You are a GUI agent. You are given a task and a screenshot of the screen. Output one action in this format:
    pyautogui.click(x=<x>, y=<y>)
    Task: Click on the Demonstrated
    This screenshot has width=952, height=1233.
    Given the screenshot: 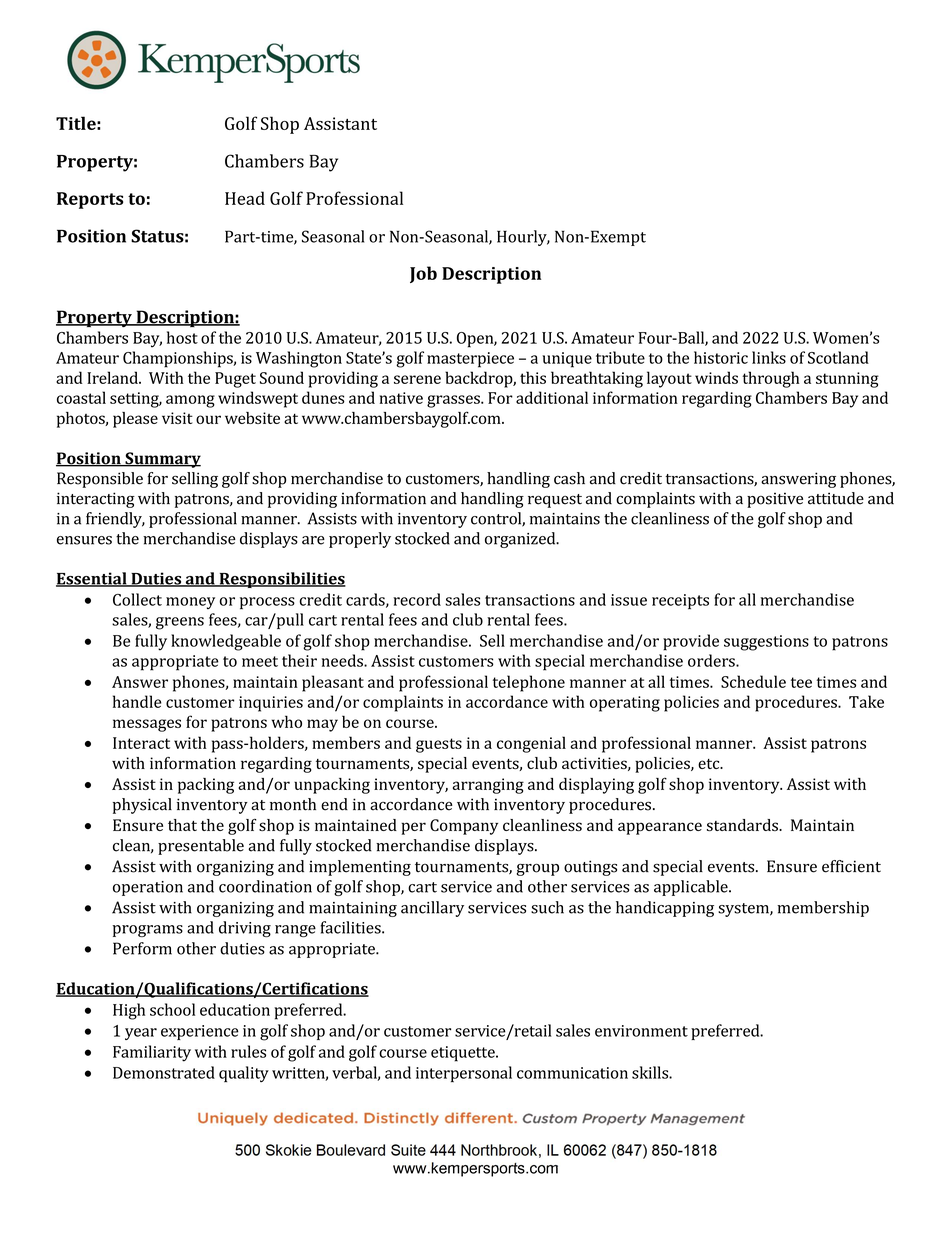 What is the action you would take?
    pyautogui.click(x=164, y=1072)
